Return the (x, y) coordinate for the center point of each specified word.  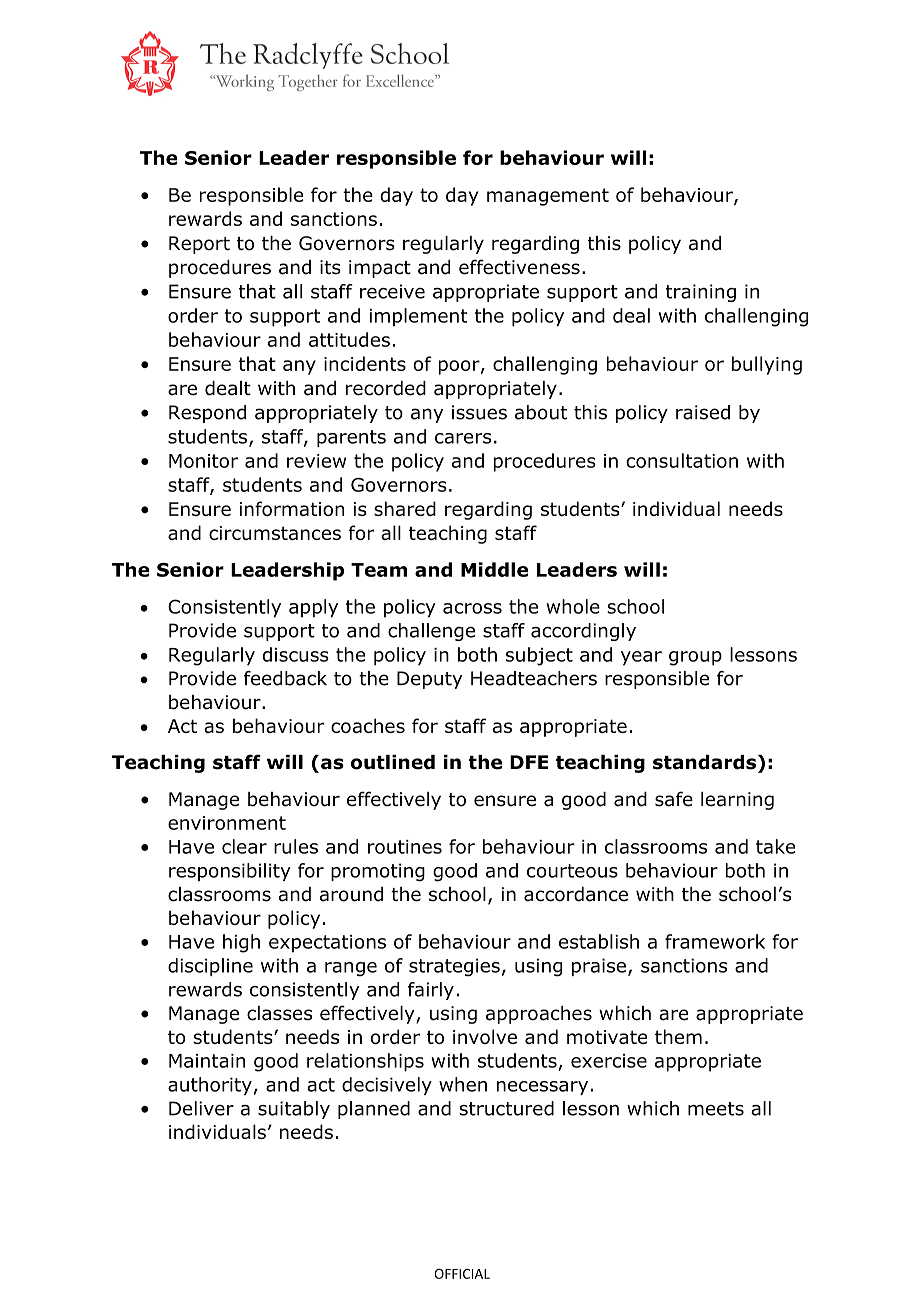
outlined (393, 762)
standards (704, 762)
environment (227, 823)
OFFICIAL (462, 1274)
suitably (294, 1110)
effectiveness (519, 267)
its (330, 267)
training (701, 293)
